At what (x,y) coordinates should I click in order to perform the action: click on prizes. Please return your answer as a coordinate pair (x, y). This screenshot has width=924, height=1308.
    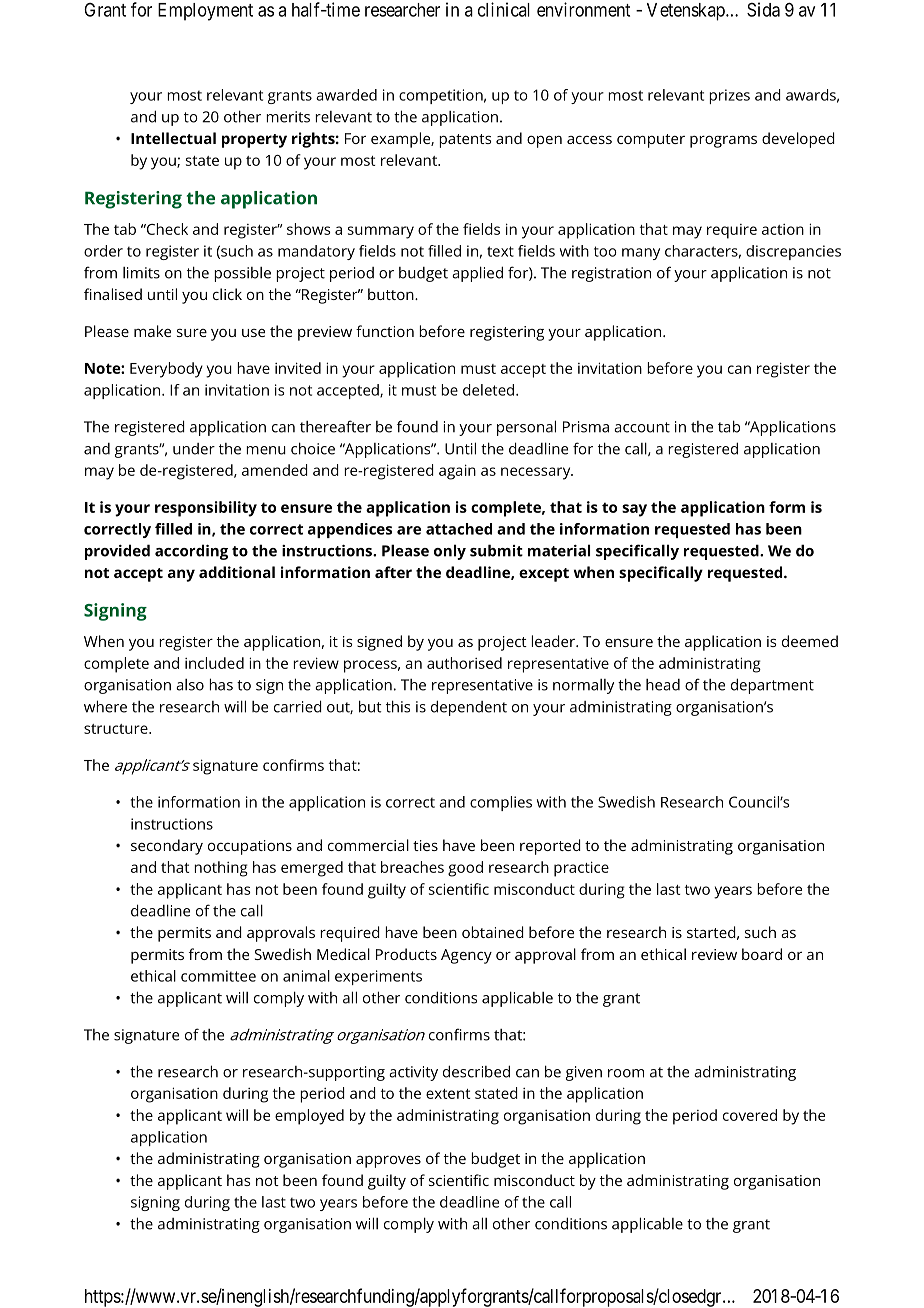
    Looking at the image, I should click on (729, 96).
